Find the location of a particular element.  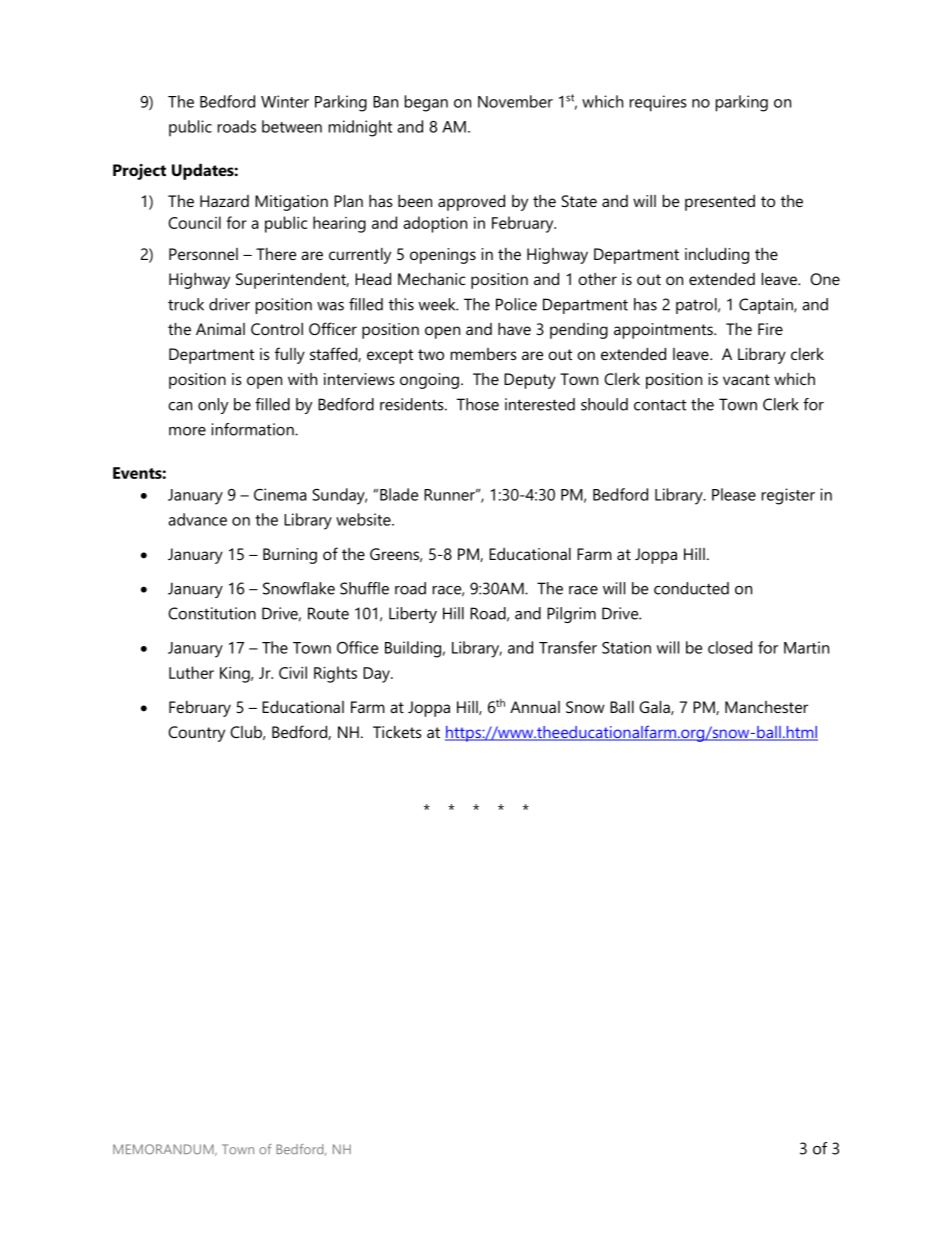

between is located at coordinates (292, 126).
